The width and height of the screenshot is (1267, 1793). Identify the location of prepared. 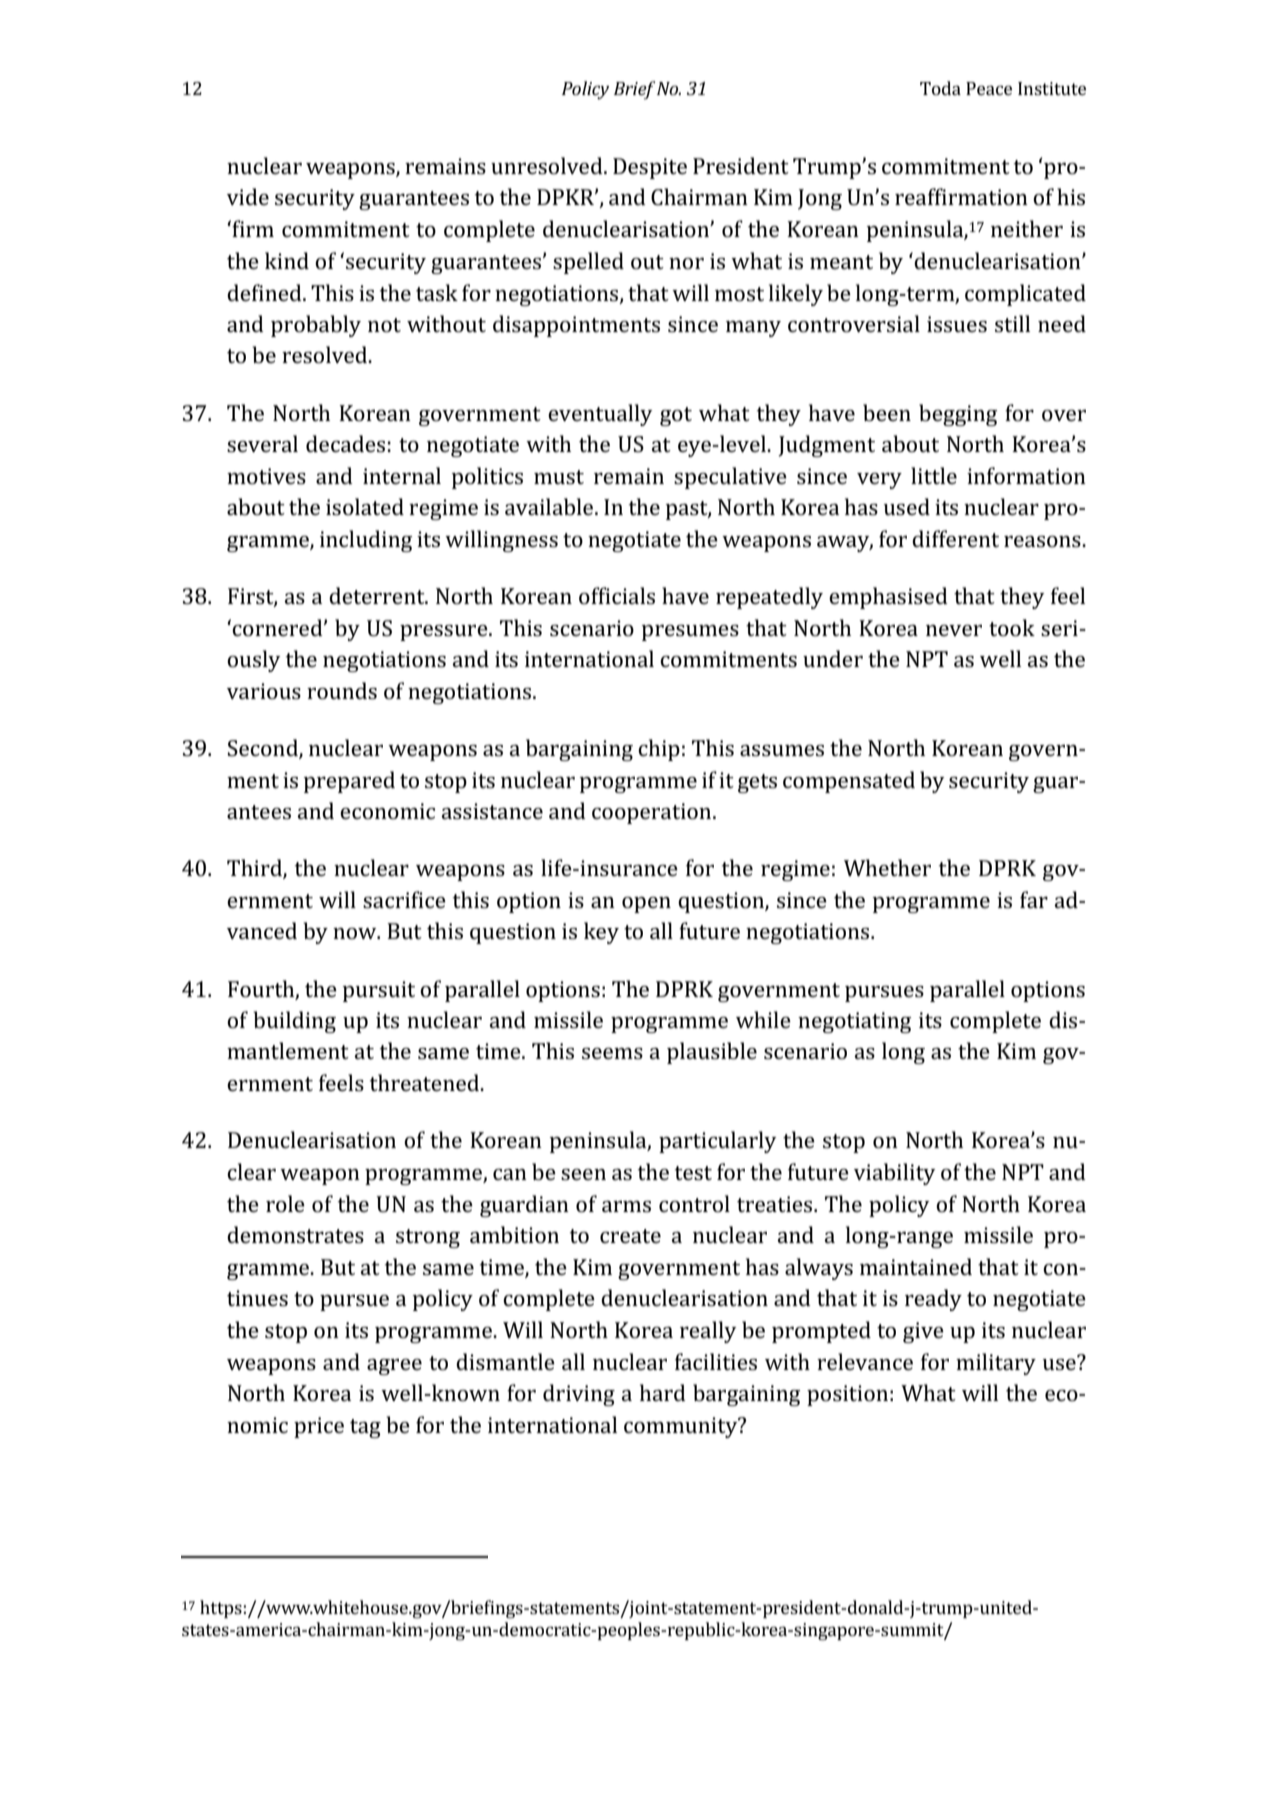
(349, 782).
